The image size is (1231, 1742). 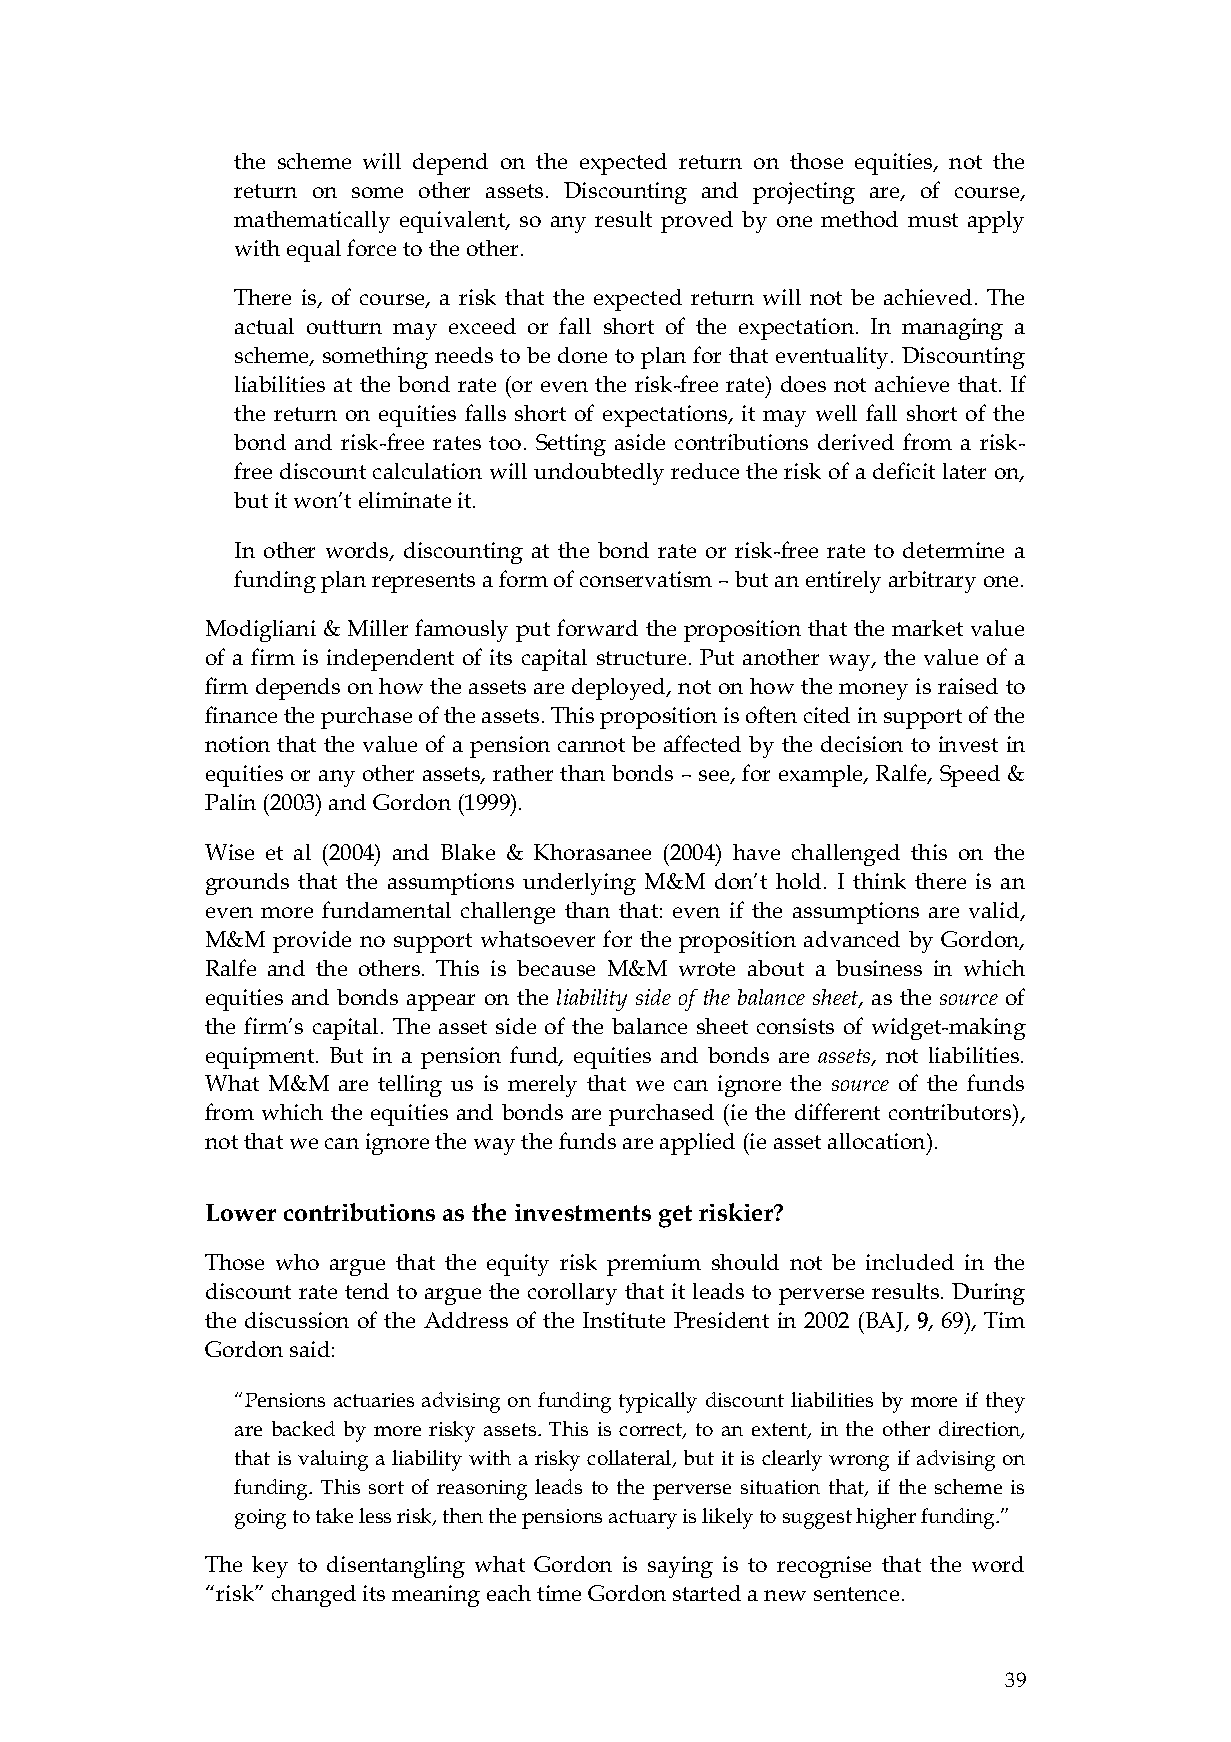 What do you see at coordinates (933, 220) in the page?
I see `must` at bounding box center [933, 220].
